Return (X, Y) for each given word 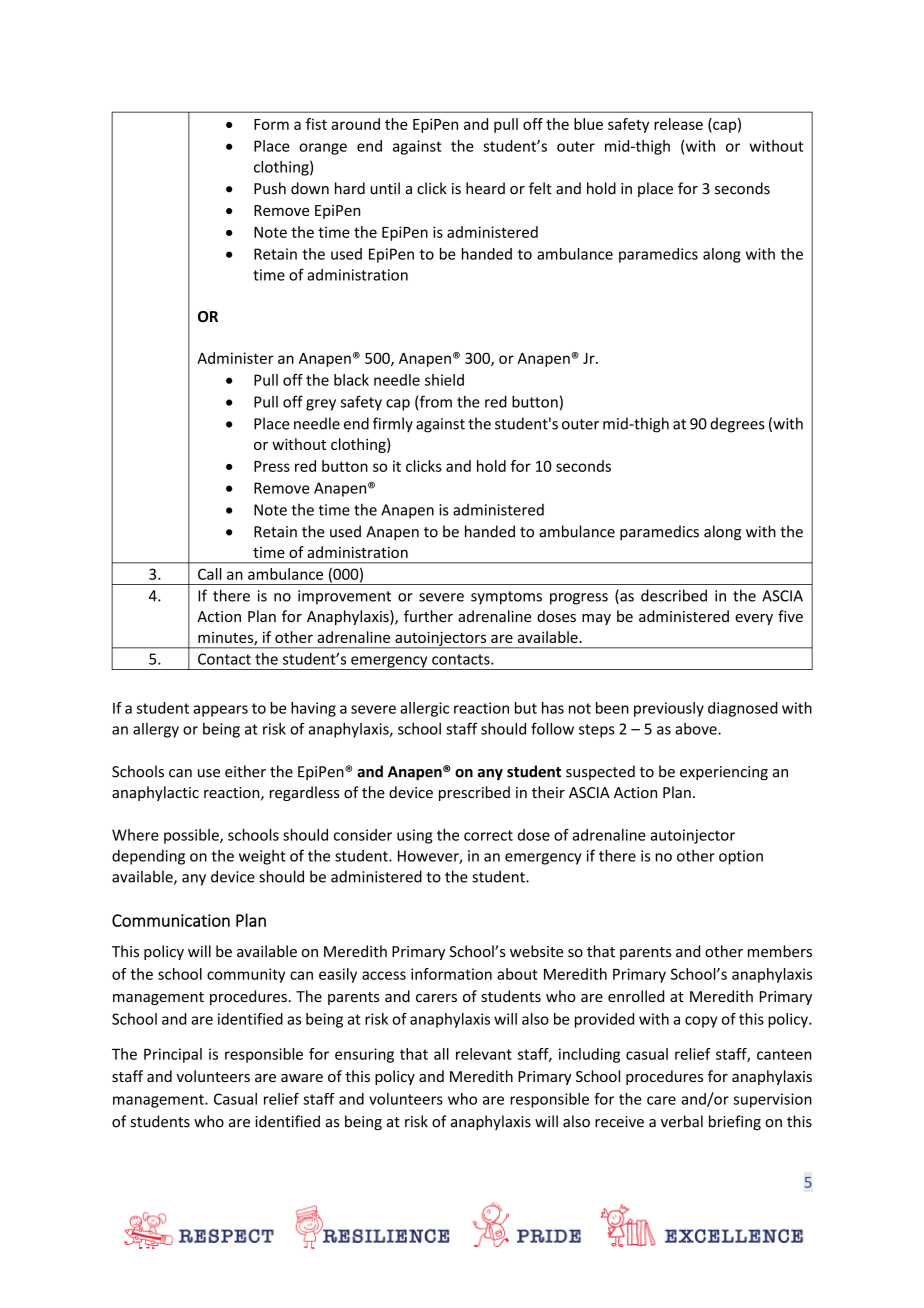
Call (210, 574)
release (678, 124)
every (754, 619)
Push (270, 188)
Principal (173, 1055)
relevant (484, 1054)
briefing (735, 1122)
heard (485, 188)
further (428, 616)
